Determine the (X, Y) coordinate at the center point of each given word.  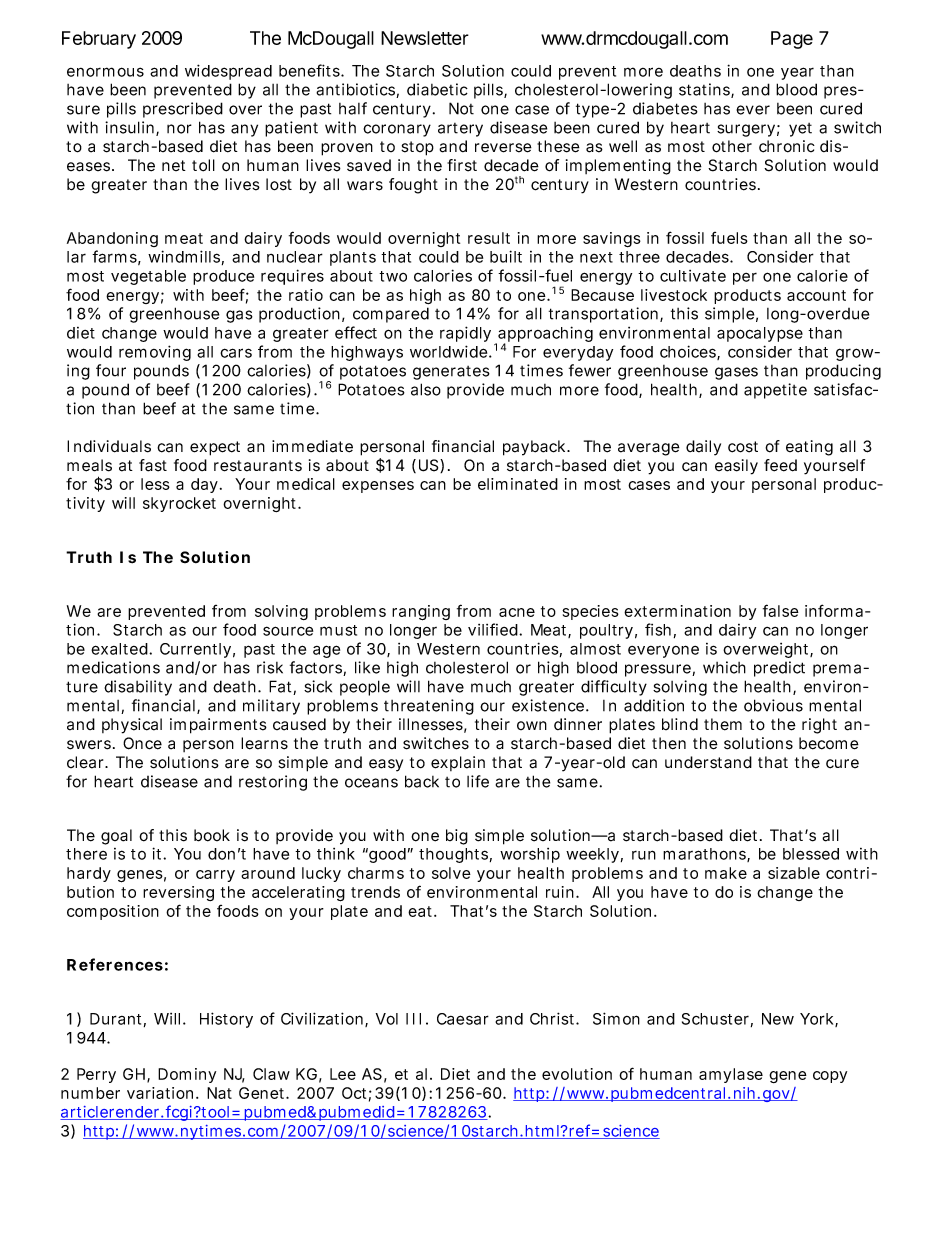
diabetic (437, 89)
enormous (105, 72)
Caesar (463, 1019)
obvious (773, 705)
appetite (775, 391)
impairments (218, 726)
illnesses (431, 724)
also (426, 389)
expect (215, 448)
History (226, 1020)
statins (704, 89)
